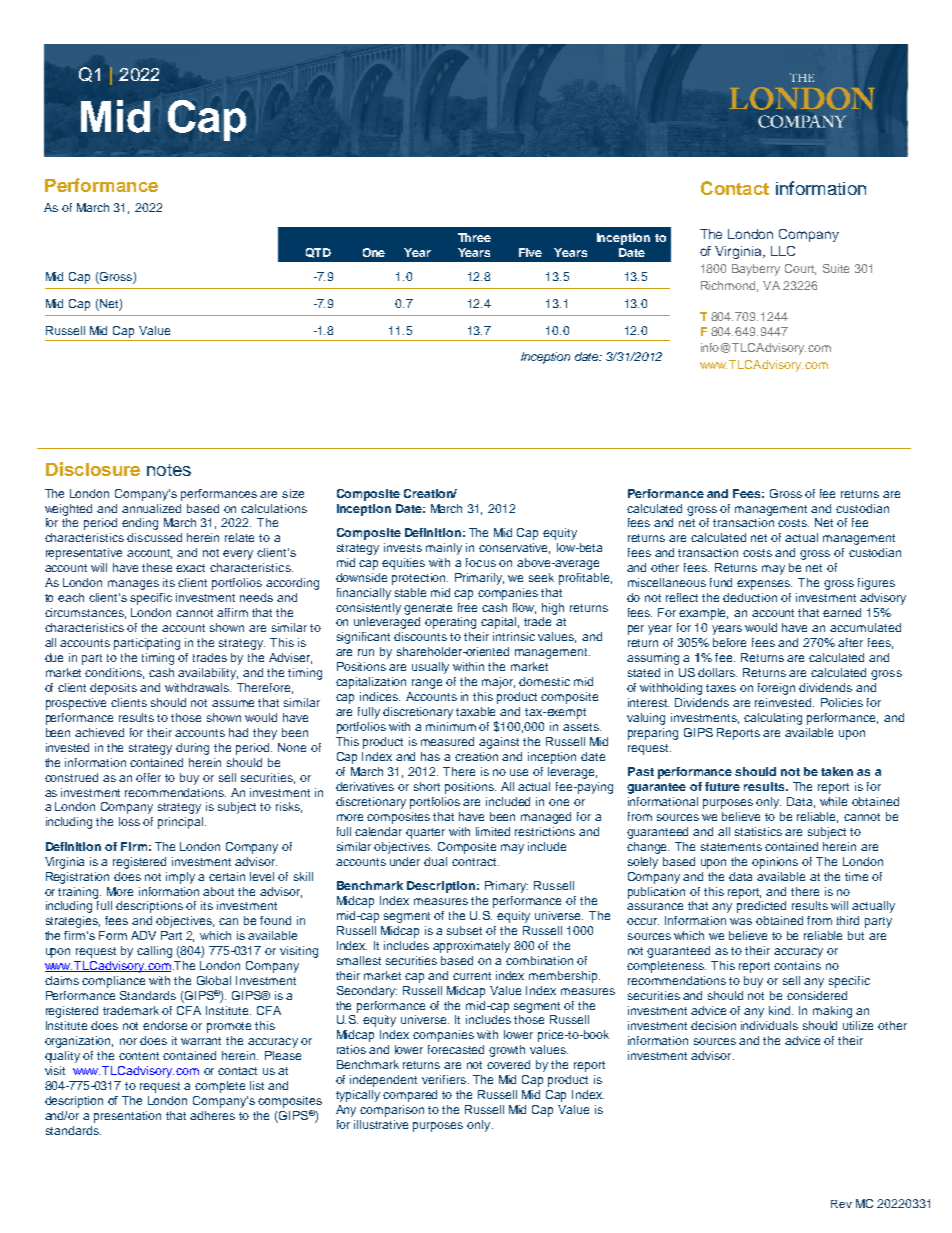 This screenshot has width=952, height=1233. Describe the element at coordinates (841, 1204) in the screenshot. I see `Rev` at that location.
